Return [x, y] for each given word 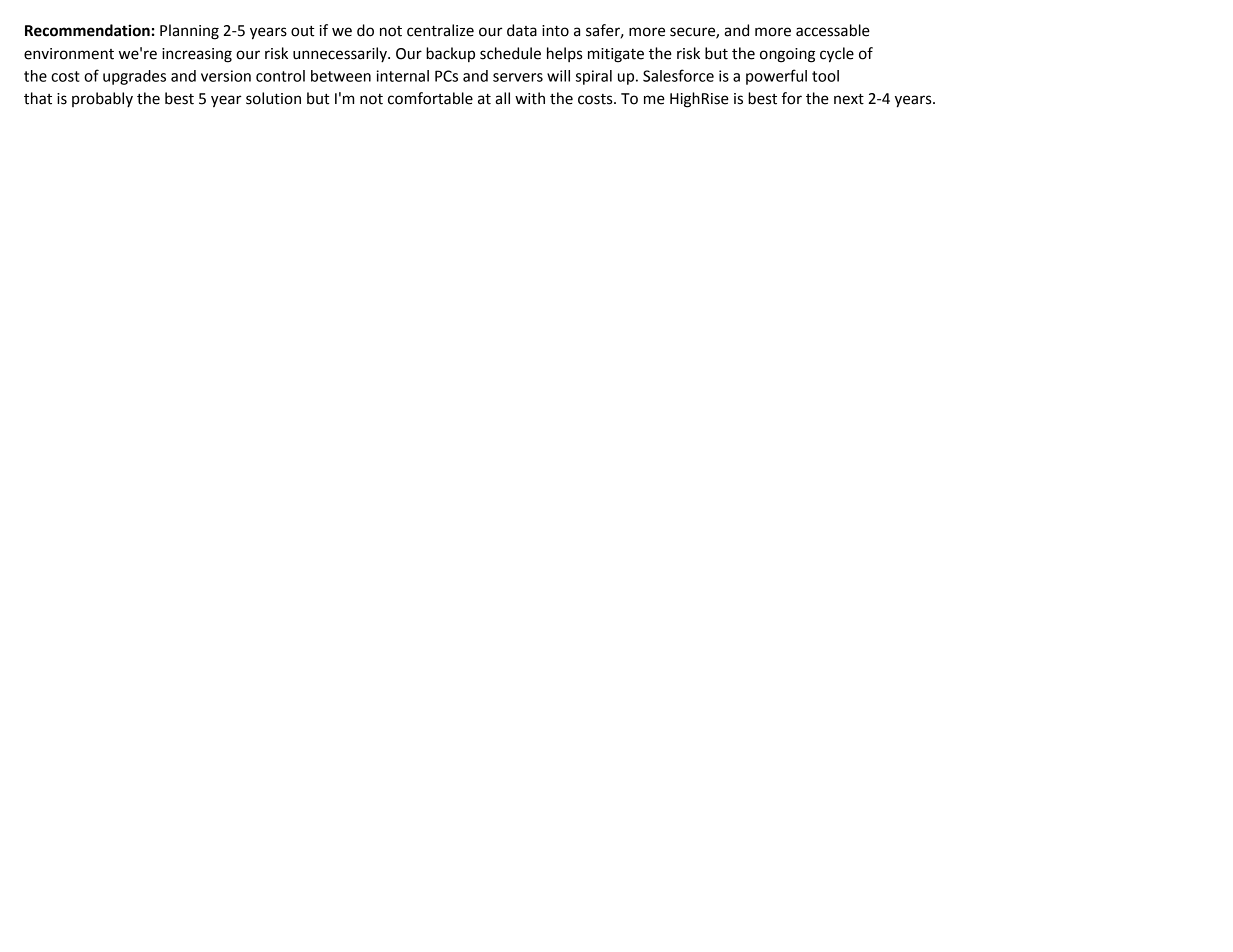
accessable [833, 30]
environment [69, 54]
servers [518, 77]
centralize [440, 30]
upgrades [134, 77]
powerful [776, 77]
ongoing [787, 55]
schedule [510, 53]
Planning [189, 32]
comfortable [430, 98]
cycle [837, 55]
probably [102, 99]
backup [450, 54]
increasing [197, 55]
